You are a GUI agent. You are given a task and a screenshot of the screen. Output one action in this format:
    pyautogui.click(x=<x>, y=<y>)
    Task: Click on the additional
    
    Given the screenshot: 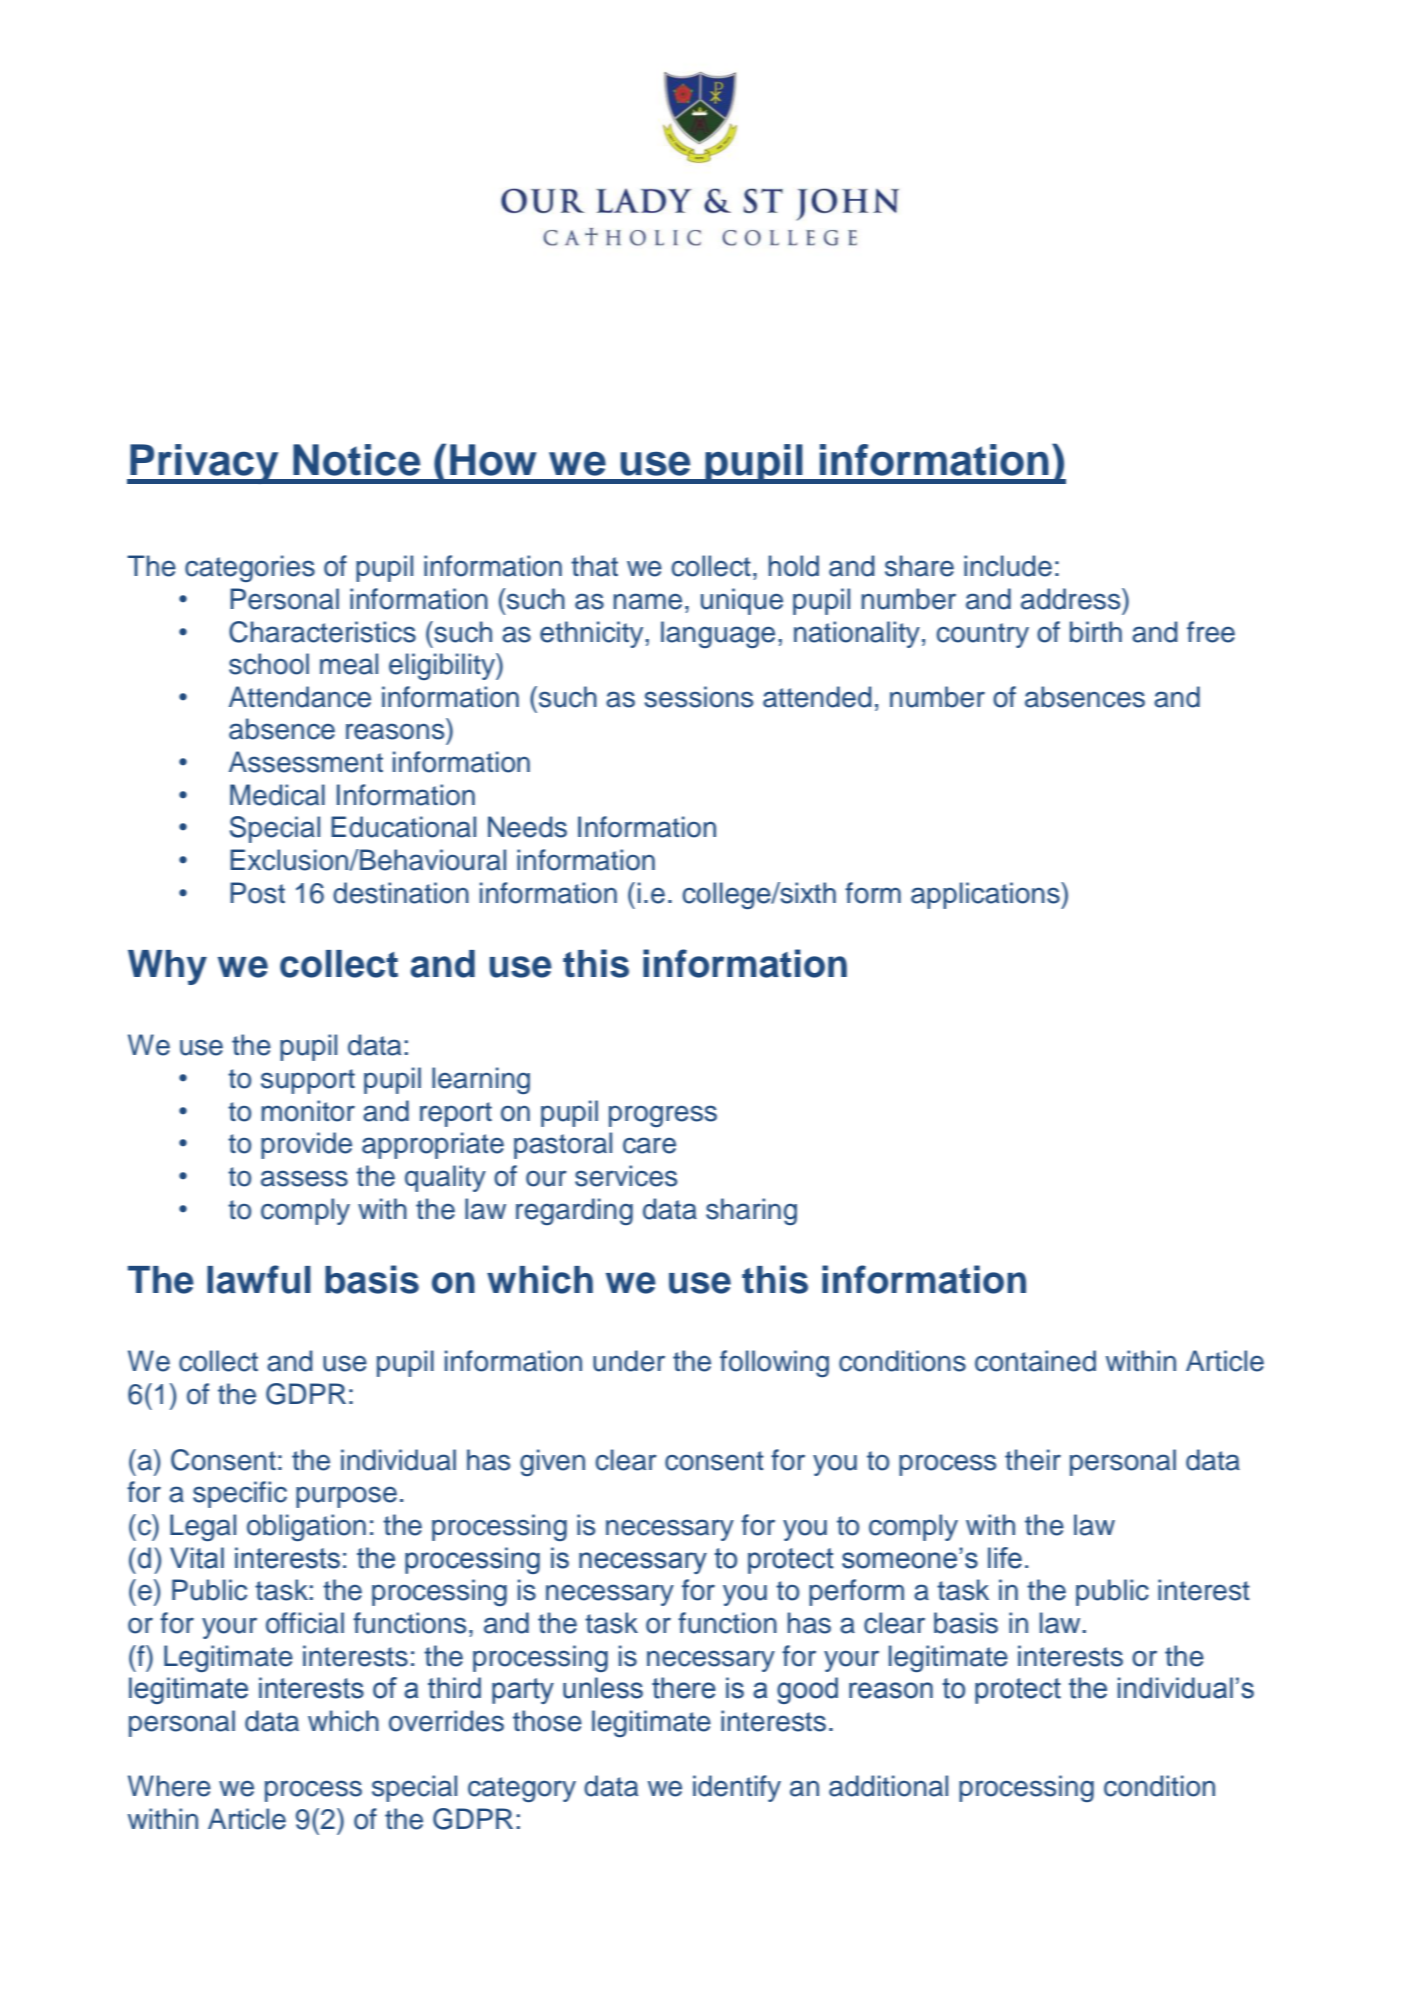 What is the action you would take?
    pyautogui.click(x=888, y=1786)
